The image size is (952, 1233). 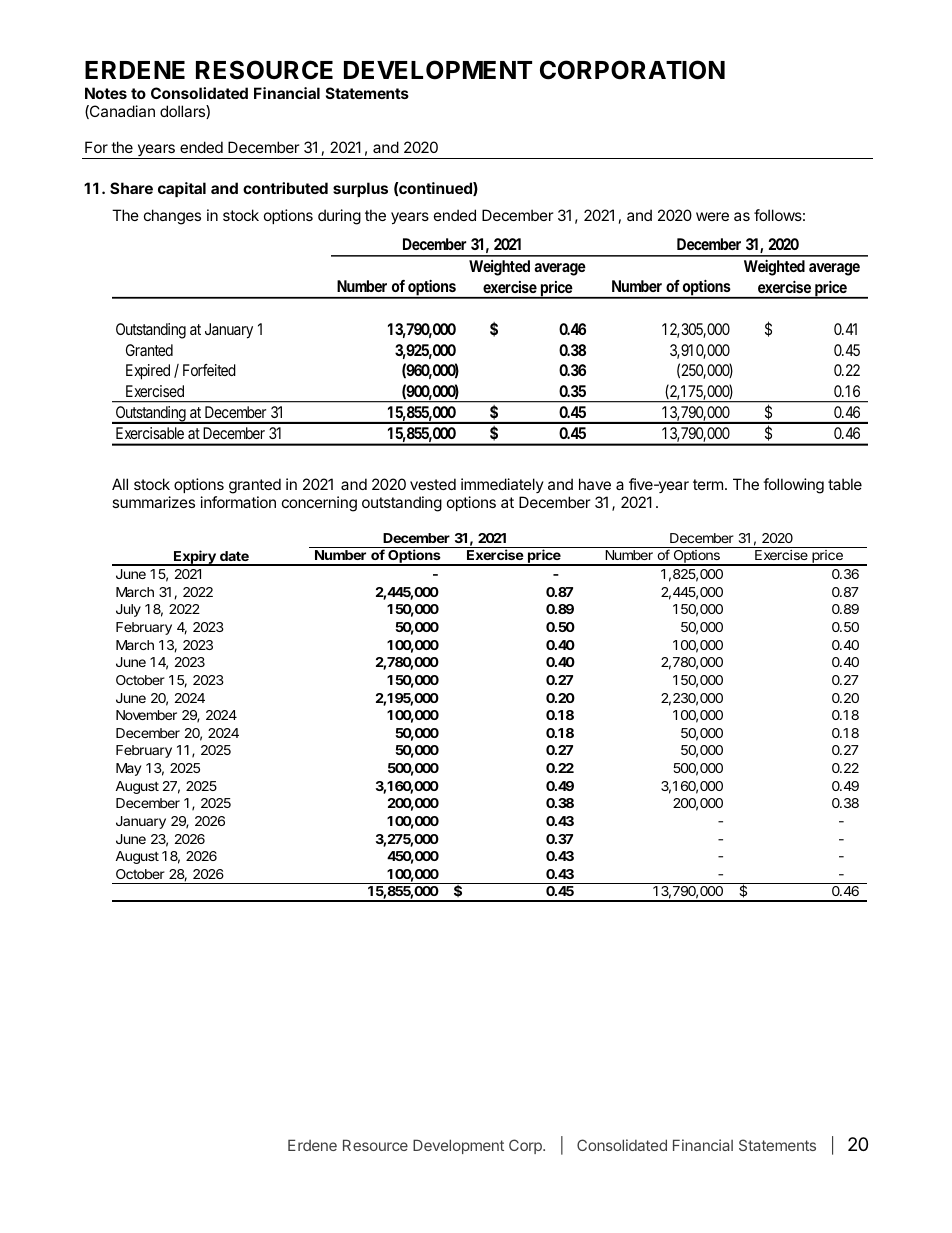 What do you see at coordinates (433, 484) in the screenshot?
I see `vested` at bounding box center [433, 484].
